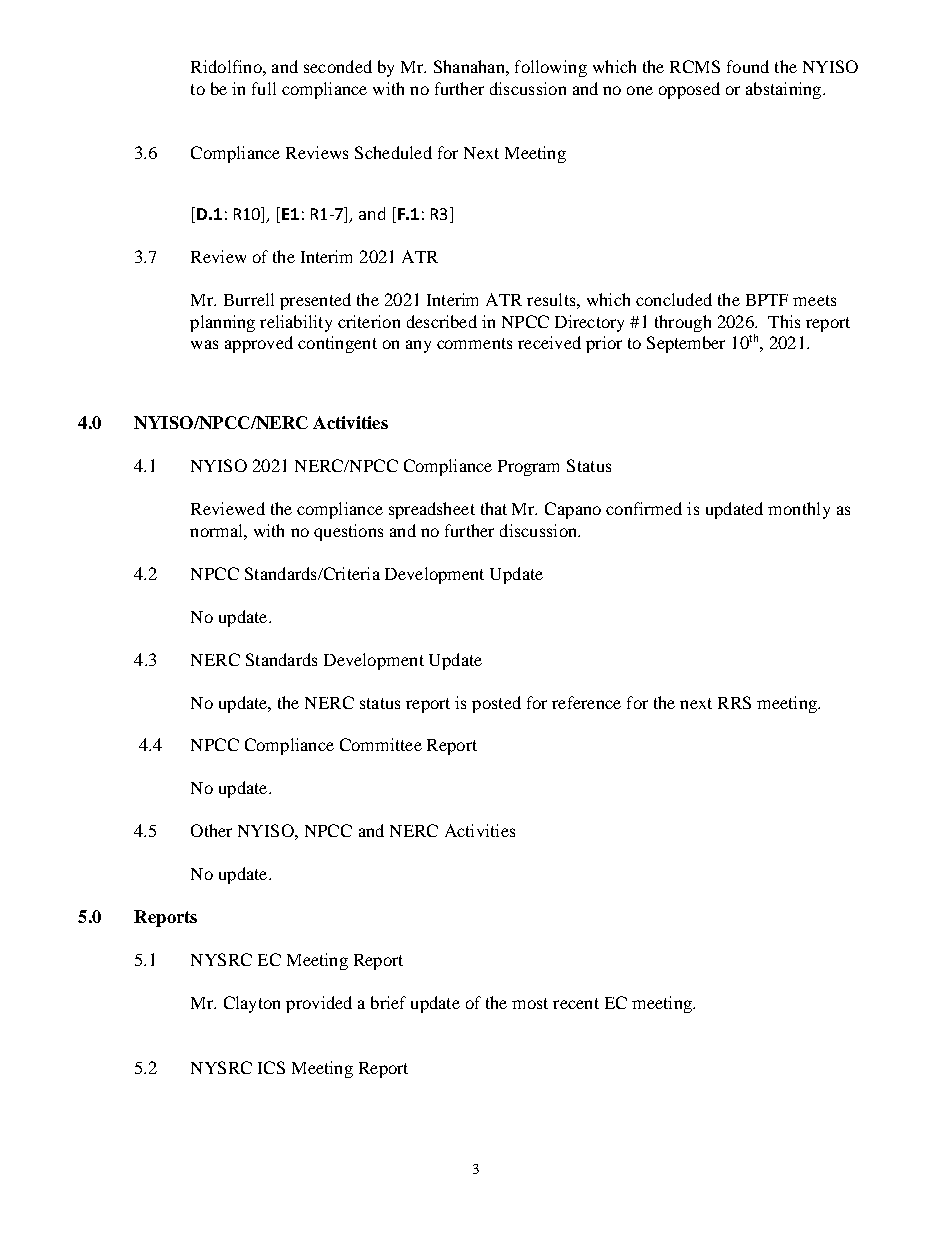 Image resolution: width=952 pixels, height=1233 pixels. I want to click on most, so click(530, 1003).
